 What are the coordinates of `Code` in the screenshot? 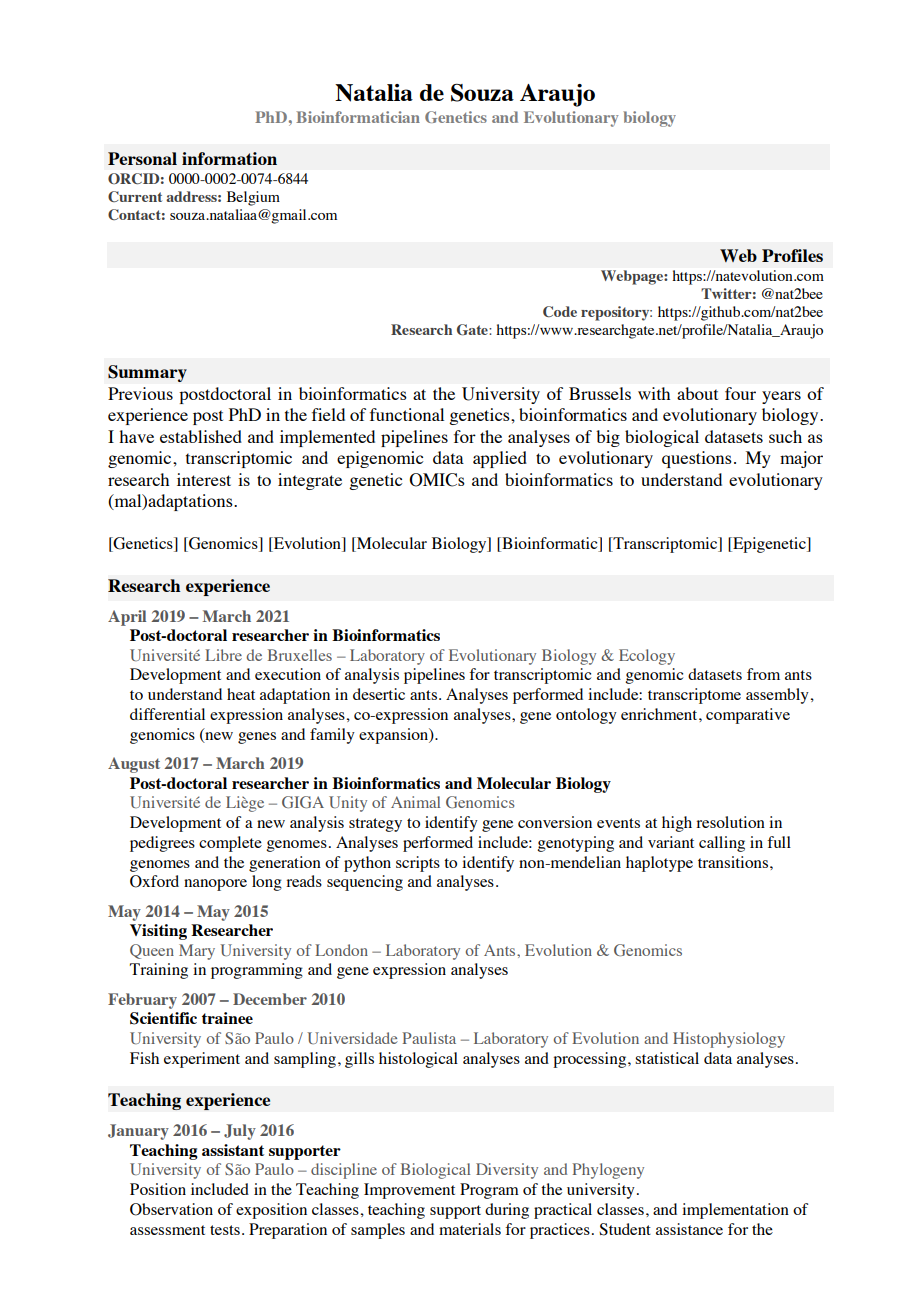 It's located at (560, 311).
